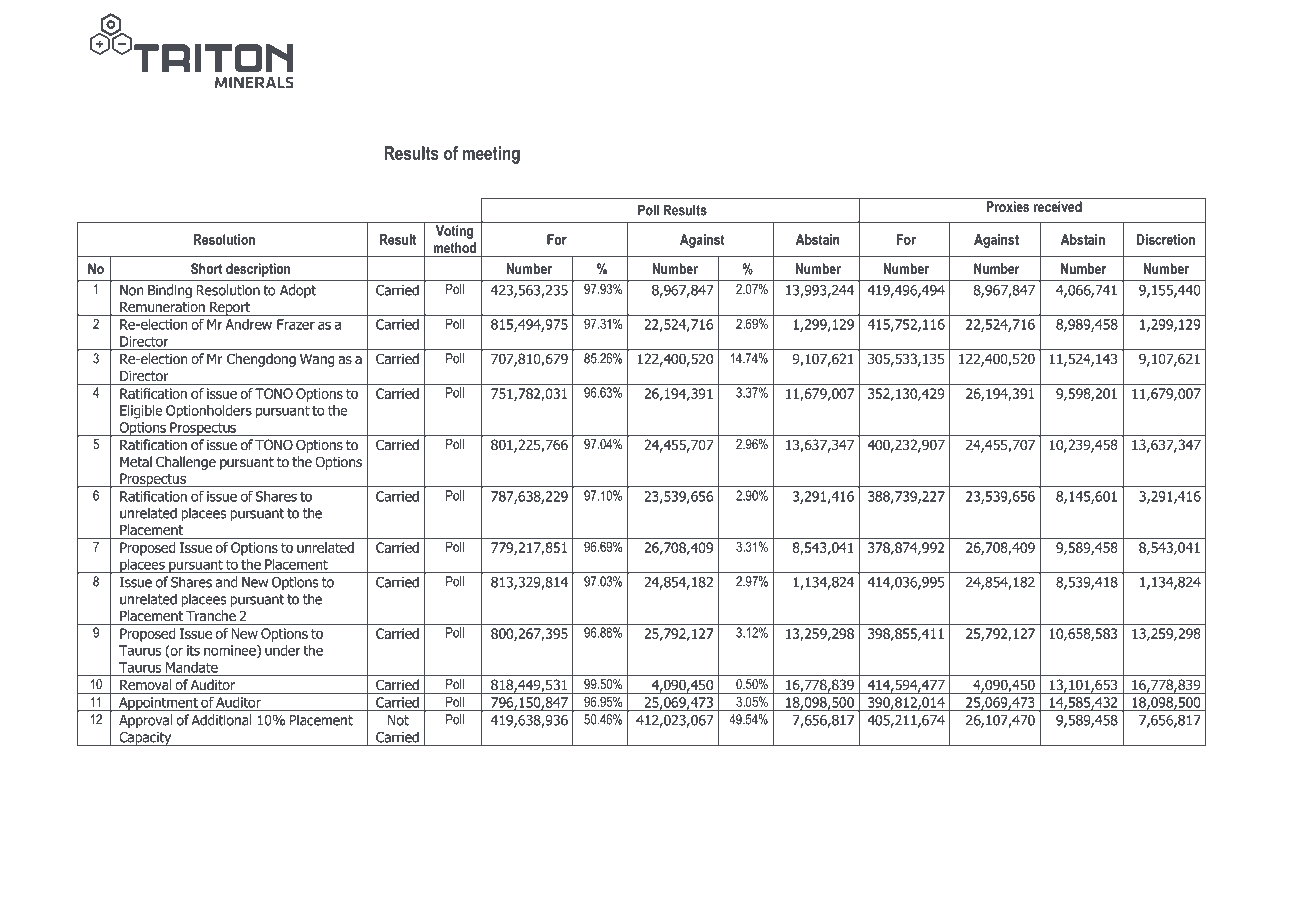  Describe the element at coordinates (1166, 239) in the page. I see `Discretion` at that location.
